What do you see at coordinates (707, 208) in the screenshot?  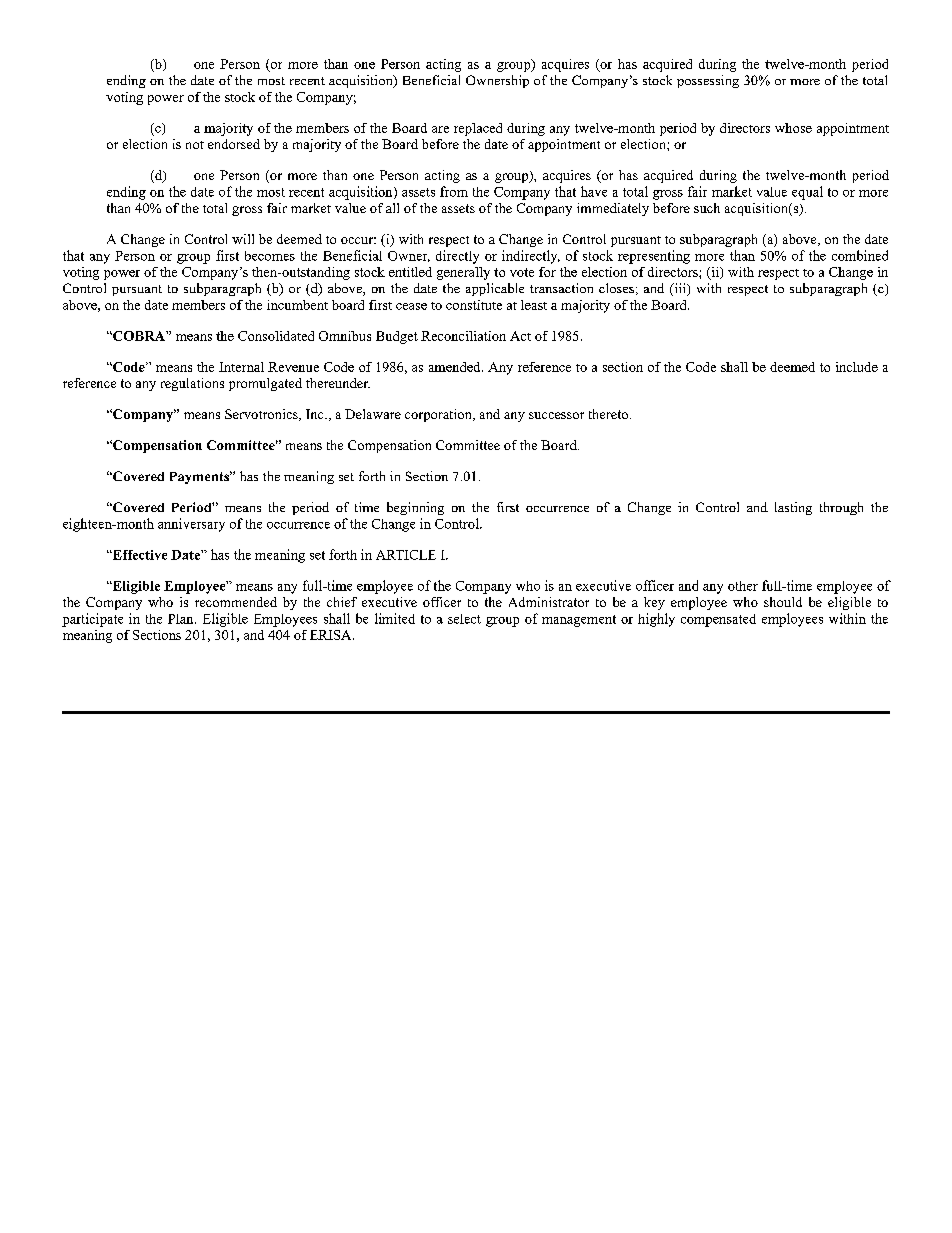 I see `such` at bounding box center [707, 208].
